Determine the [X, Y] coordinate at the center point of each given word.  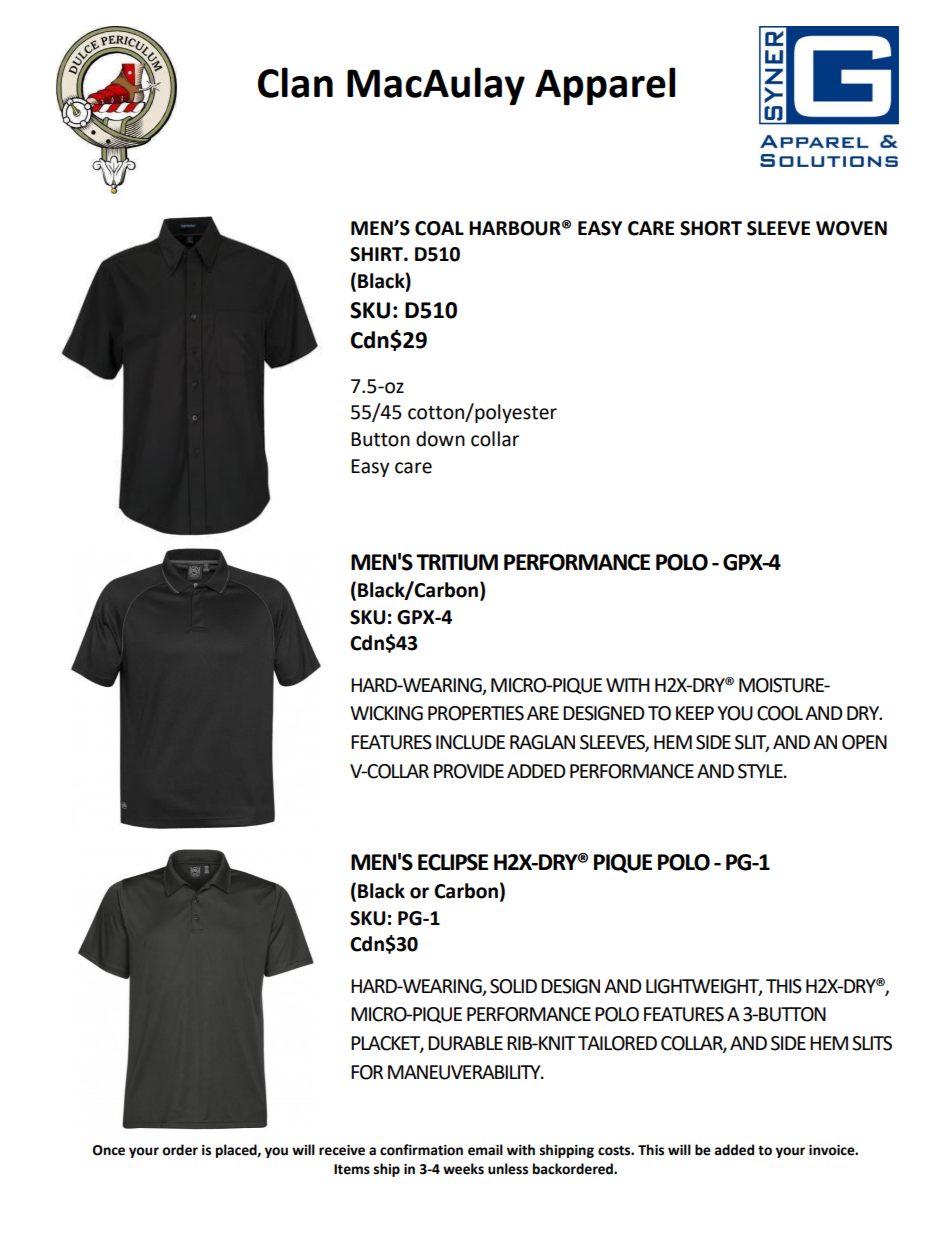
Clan [295, 82]
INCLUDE [470, 742]
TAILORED [617, 1043]
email [485, 1150]
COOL [780, 713]
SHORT [711, 228]
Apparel [605, 86]
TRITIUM [457, 562]
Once [109, 1150]
